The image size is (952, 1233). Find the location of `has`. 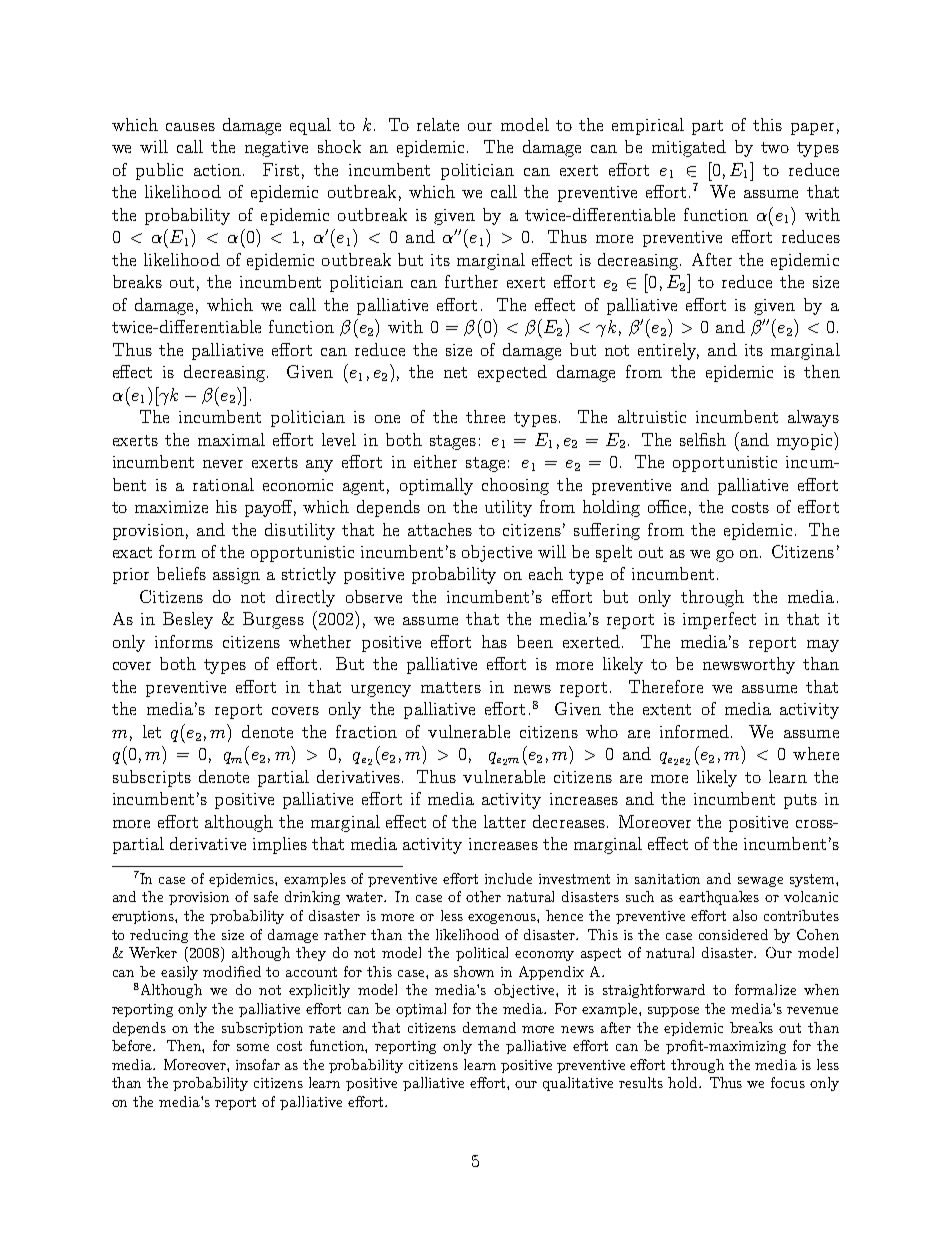

has is located at coordinates (494, 641).
